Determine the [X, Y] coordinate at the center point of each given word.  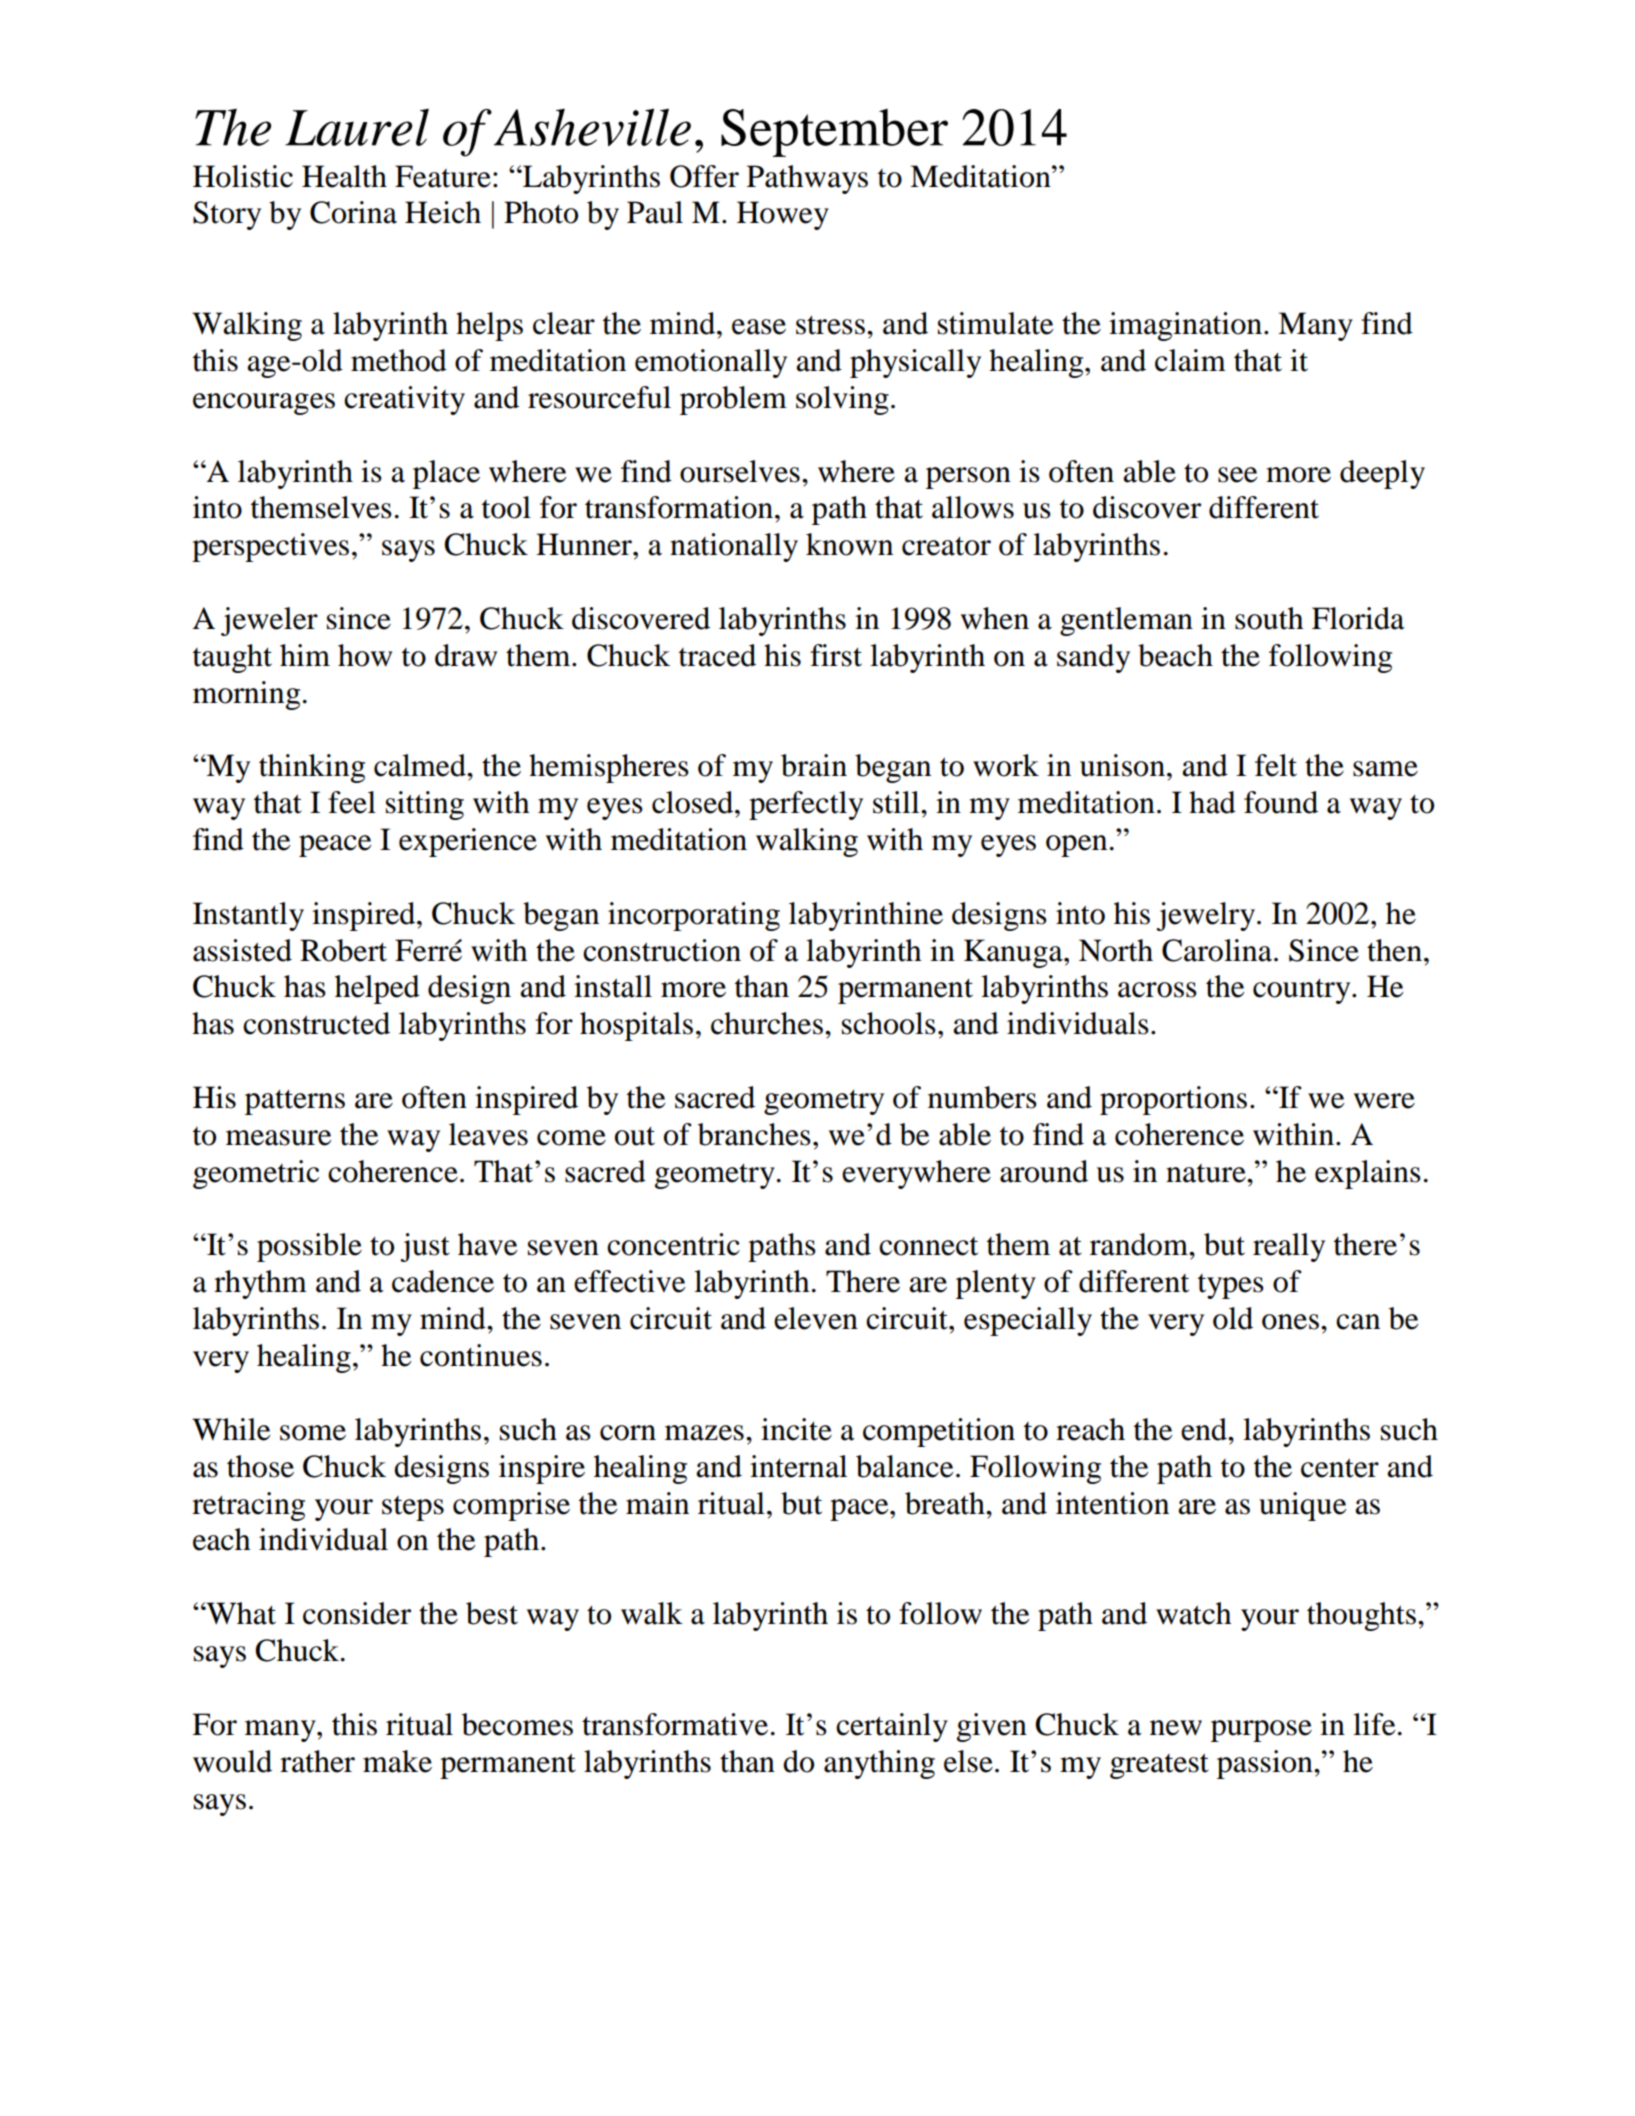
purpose [1261, 1731]
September [834, 133]
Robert [343, 950]
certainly [892, 1727]
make [397, 1761]
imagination [1185, 326]
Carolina [1218, 950]
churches [767, 1023]
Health [344, 176]
